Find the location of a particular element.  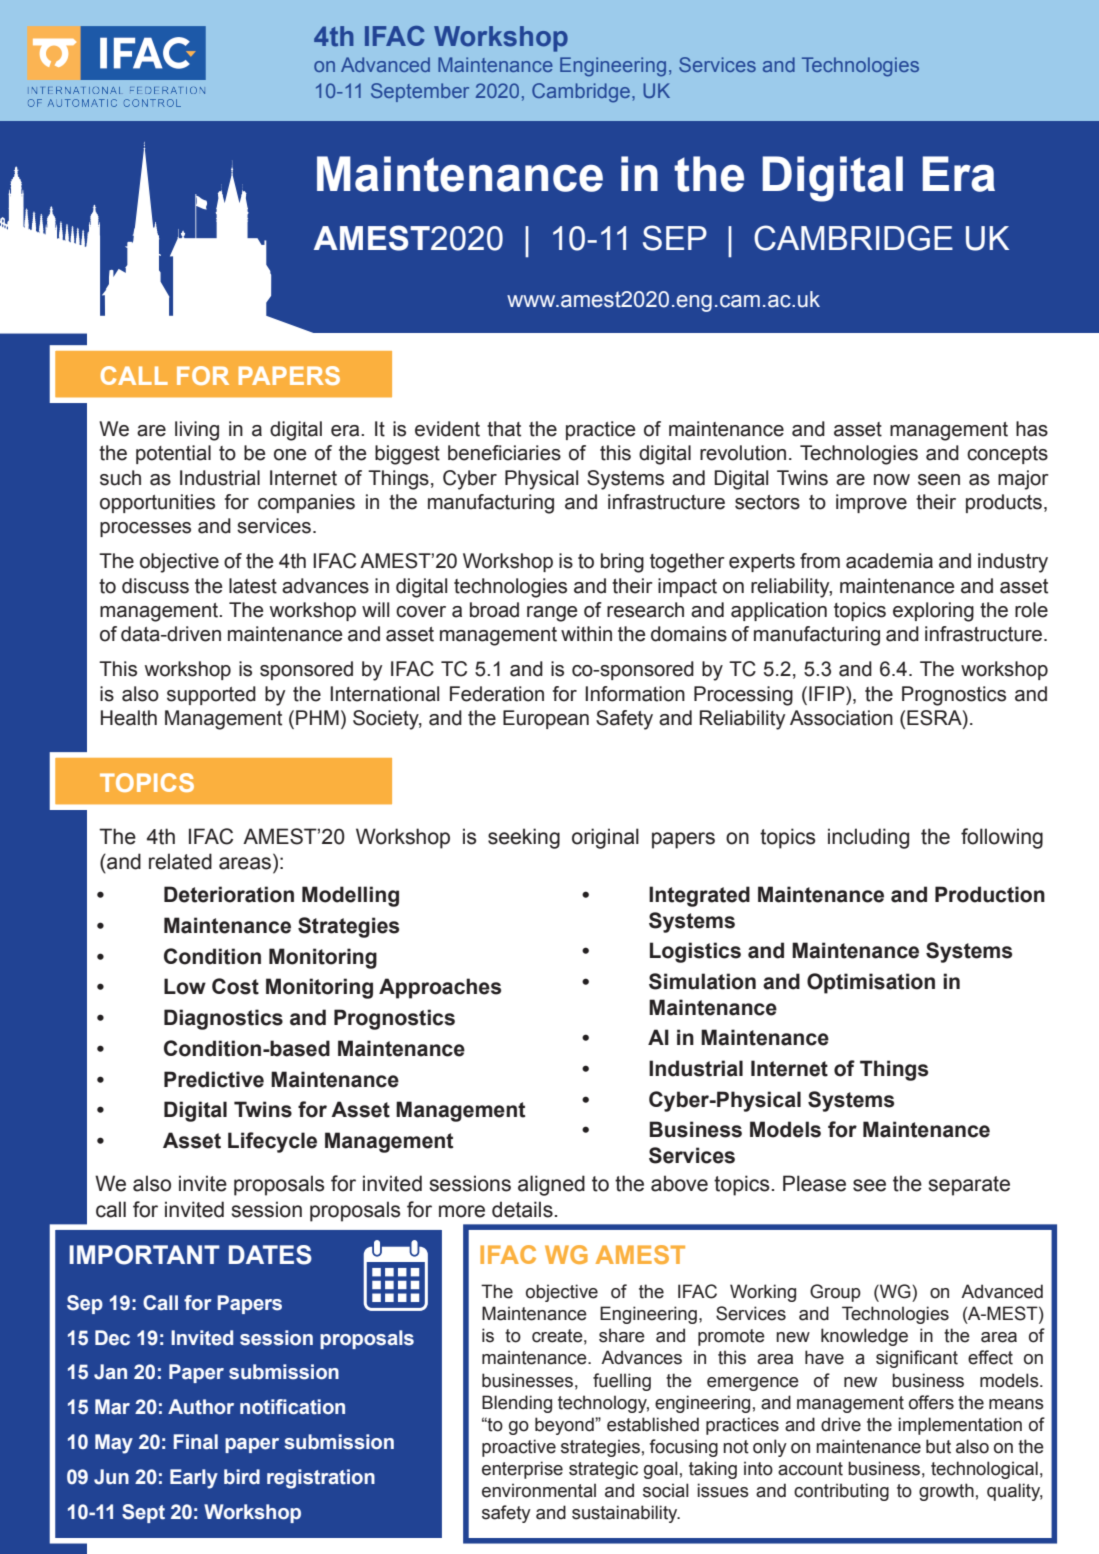

including is located at coordinates (868, 838).
